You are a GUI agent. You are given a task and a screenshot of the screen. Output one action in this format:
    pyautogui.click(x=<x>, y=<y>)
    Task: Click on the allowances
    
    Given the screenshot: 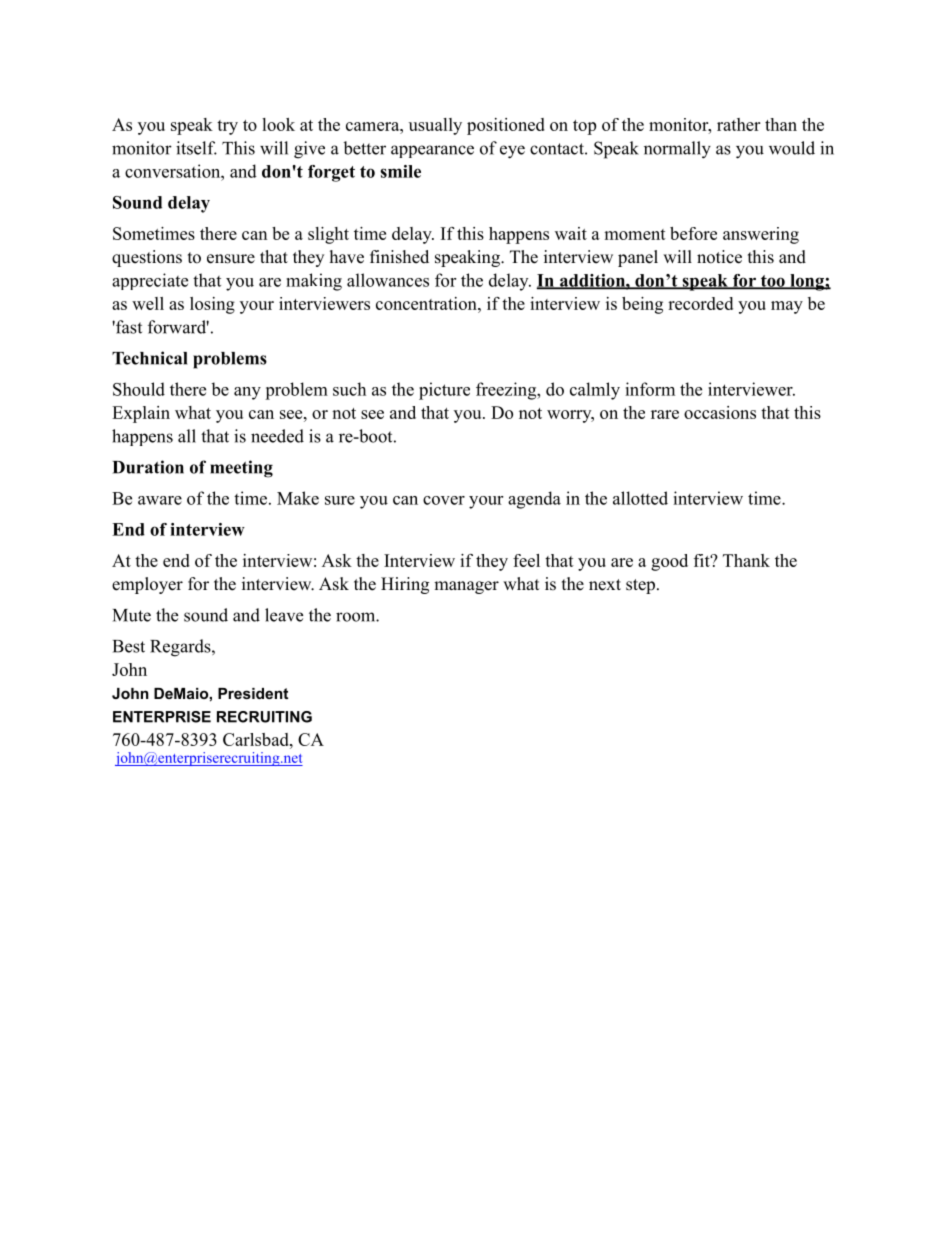 What is the action you would take?
    pyautogui.click(x=388, y=280)
